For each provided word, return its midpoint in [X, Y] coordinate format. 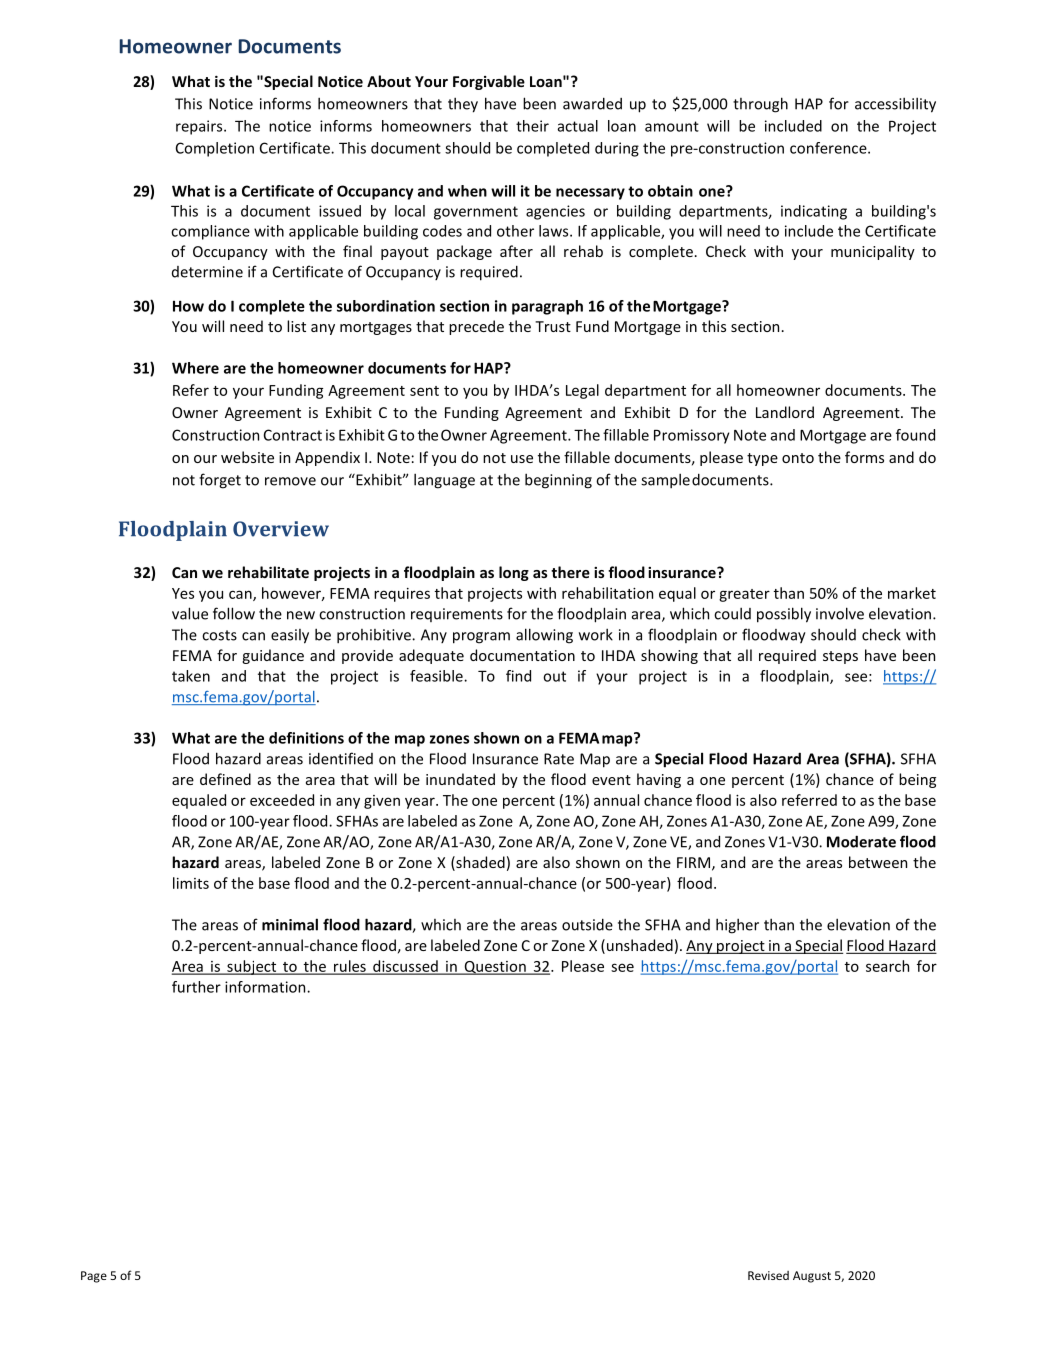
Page [94, 1277]
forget [220, 481]
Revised [768, 1275]
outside [587, 925]
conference [829, 148]
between [878, 862]
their [532, 126]
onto [798, 458]
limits [191, 883]
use [522, 459]
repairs [200, 127]
